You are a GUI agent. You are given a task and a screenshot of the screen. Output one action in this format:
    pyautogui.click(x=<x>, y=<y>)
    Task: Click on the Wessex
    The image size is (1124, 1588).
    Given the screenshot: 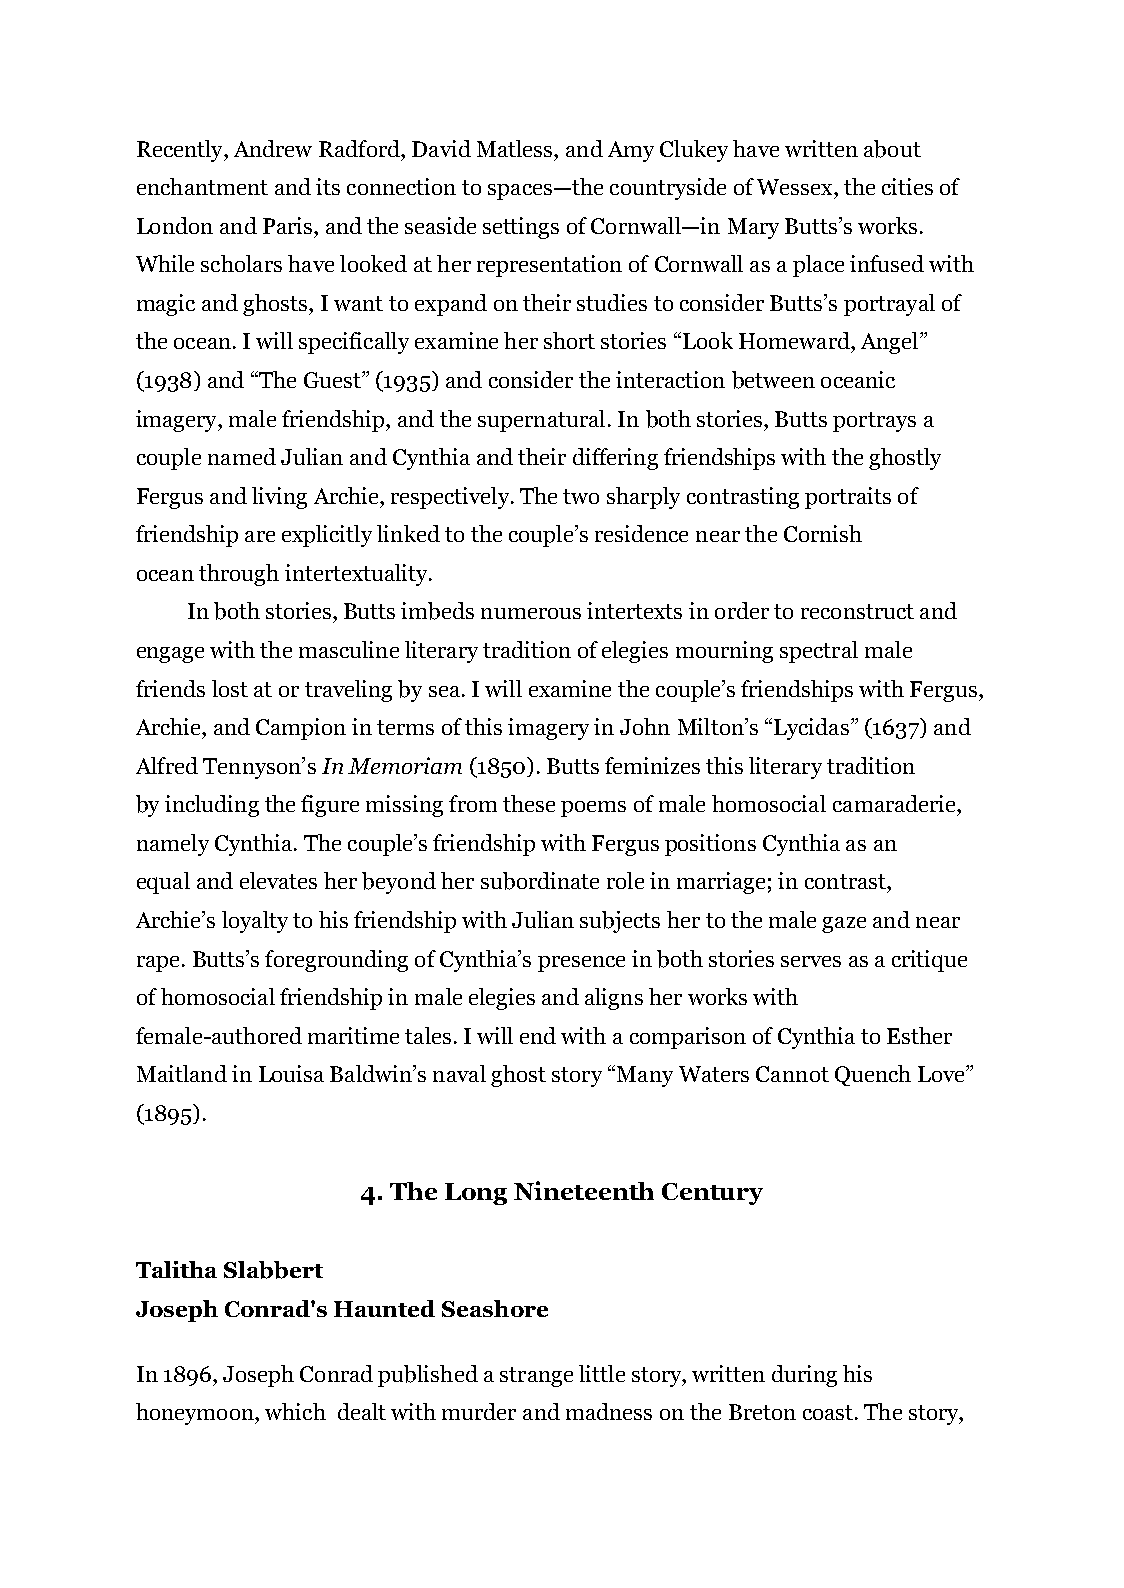 What is the action you would take?
    pyautogui.click(x=796, y=187)
